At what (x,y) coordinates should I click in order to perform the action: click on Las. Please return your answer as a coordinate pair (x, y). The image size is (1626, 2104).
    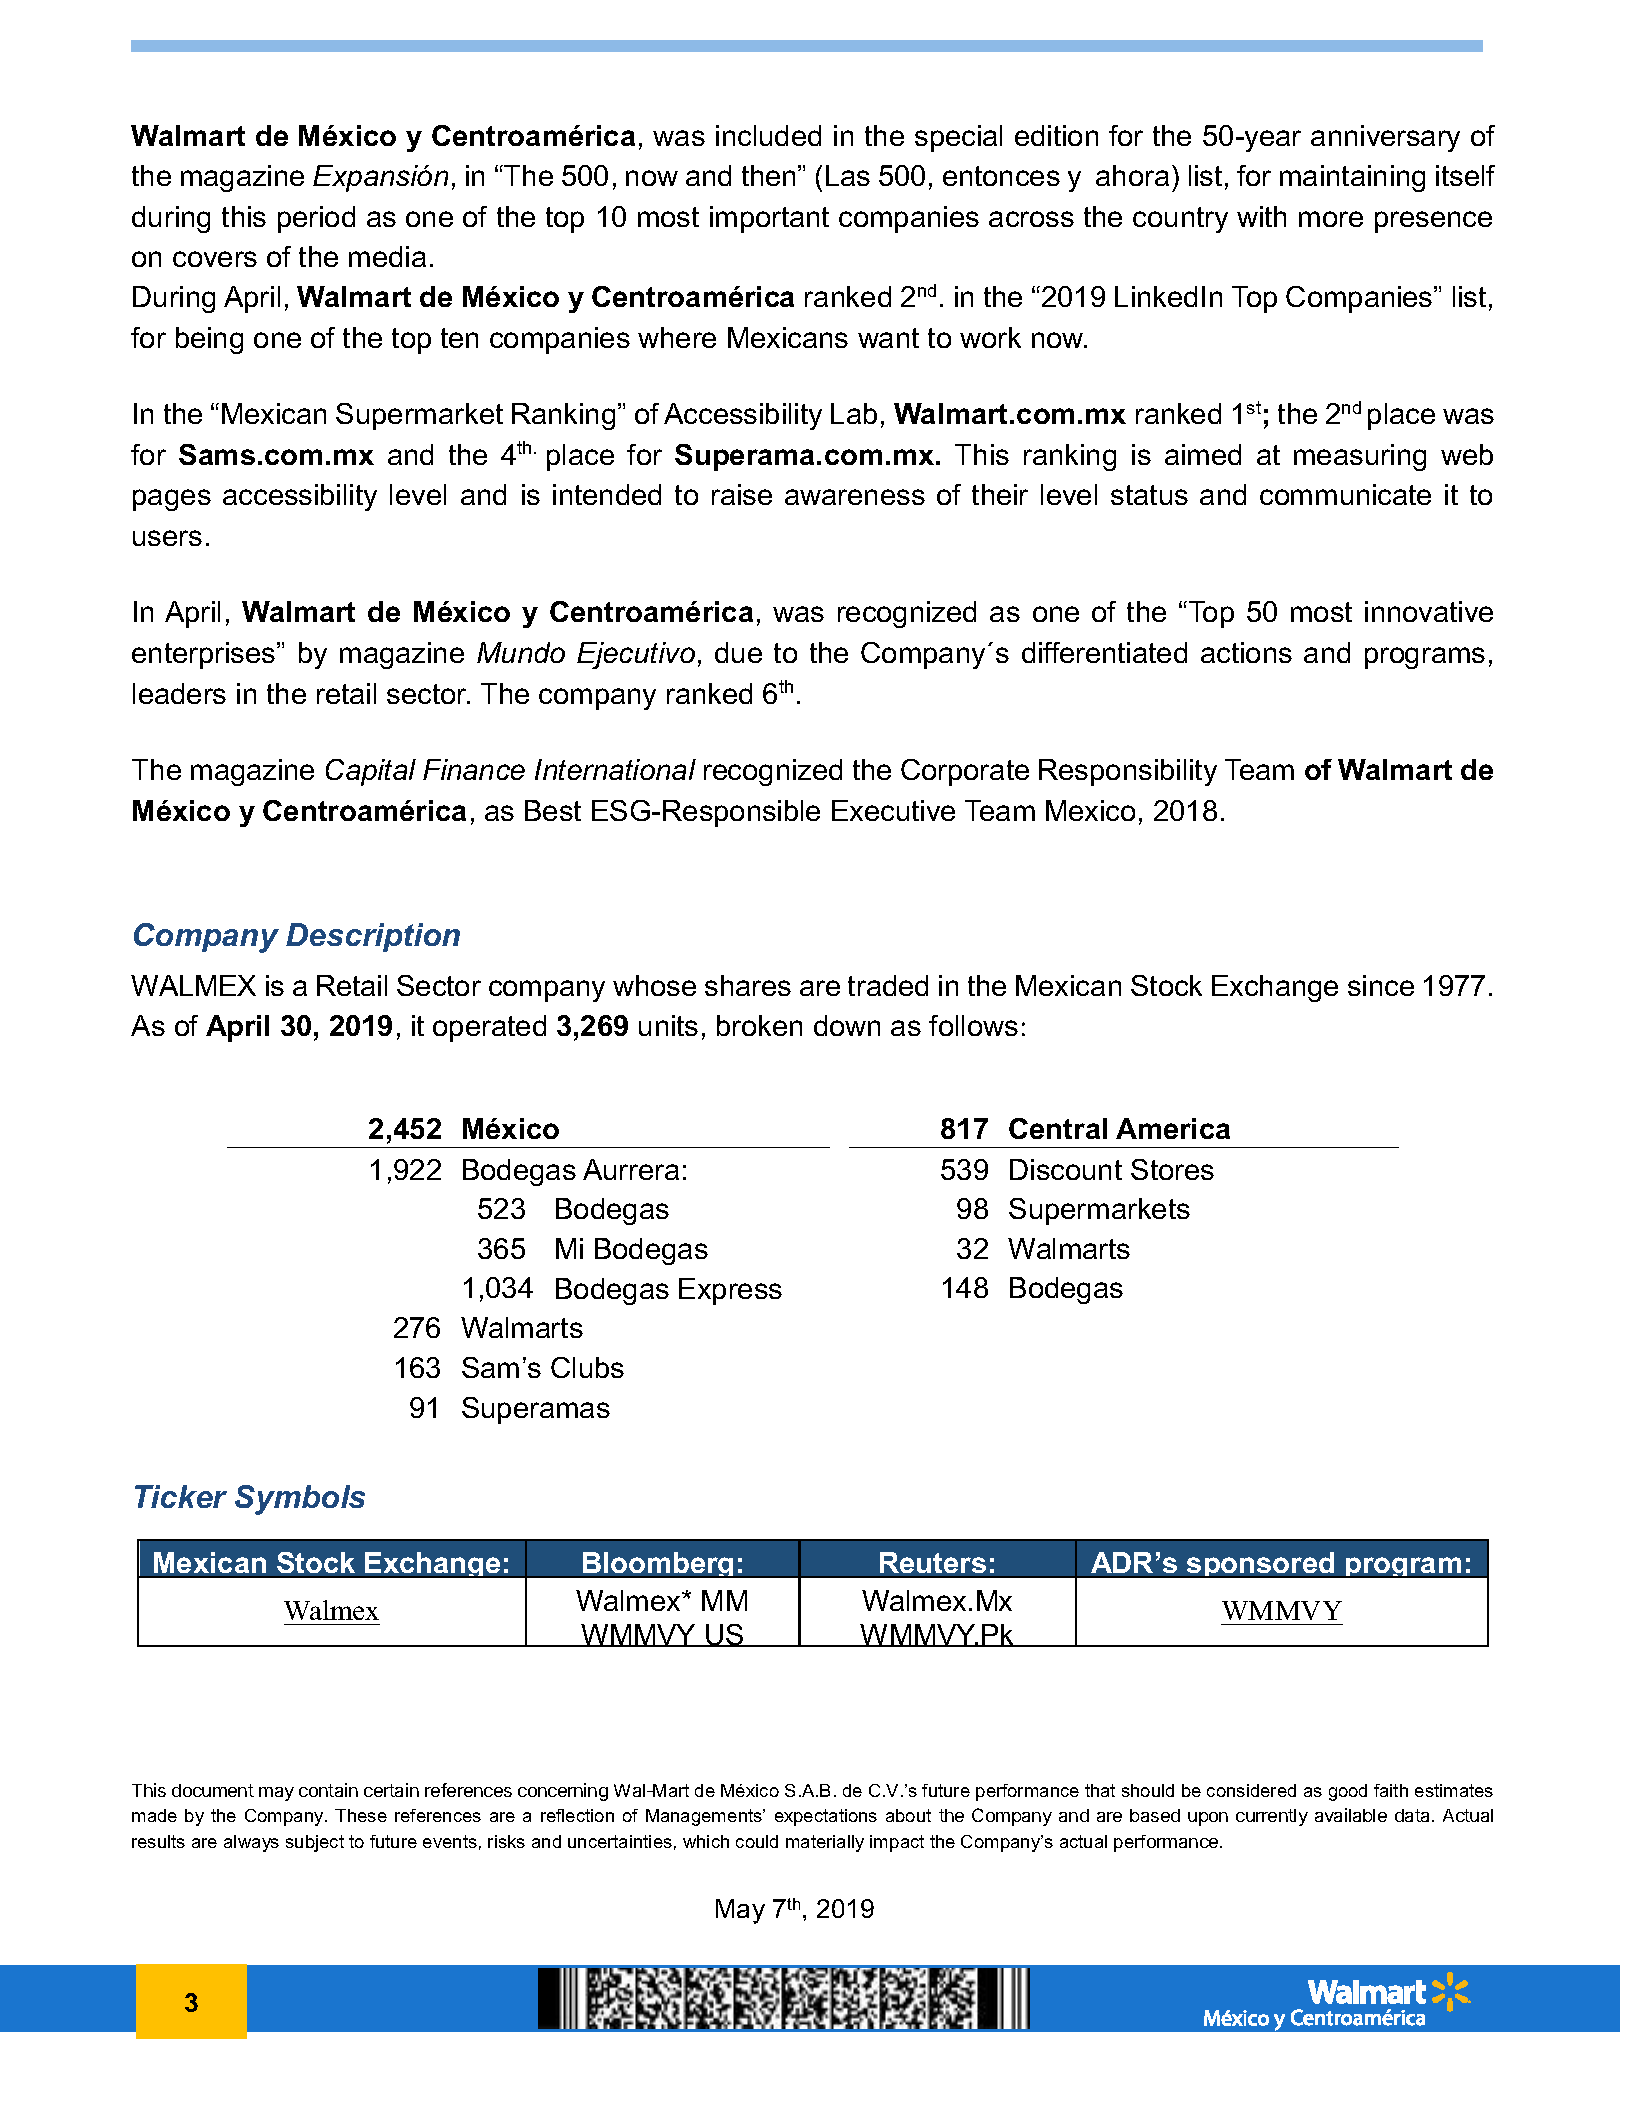
    Looking at the image, I should click on (848, 175).
